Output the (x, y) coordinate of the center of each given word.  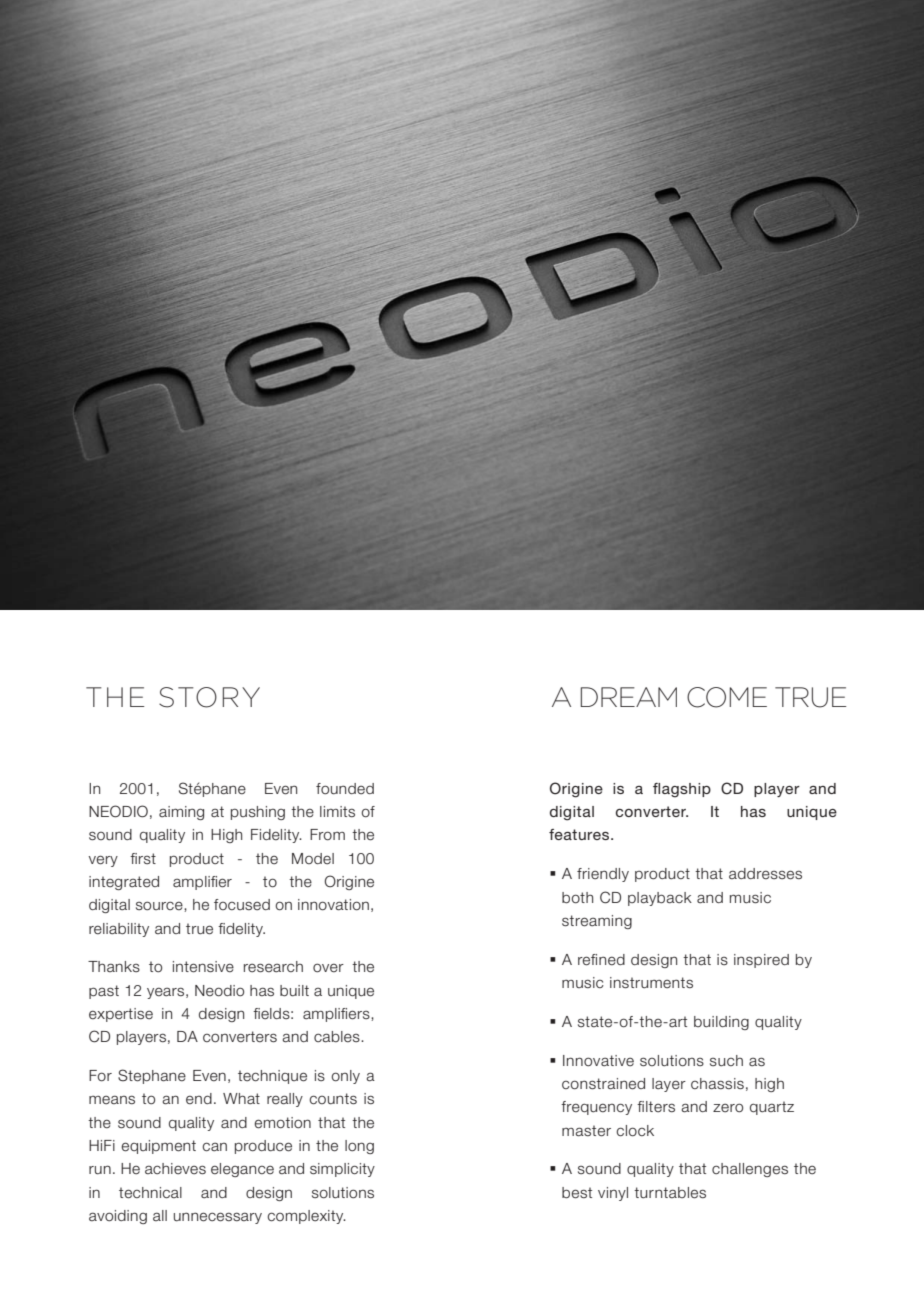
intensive (203, 967)
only (345, 1077)
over (328, 968)
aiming (181, 813)
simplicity (342, 1170)
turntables (670, 1193)
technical (150, 1193)
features (580, 834)
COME (727, 697)
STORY (209, 697)
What (241, 1099)
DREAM (629, 697)
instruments (651, 983)
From (327, 835)
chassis (717, 1084)
